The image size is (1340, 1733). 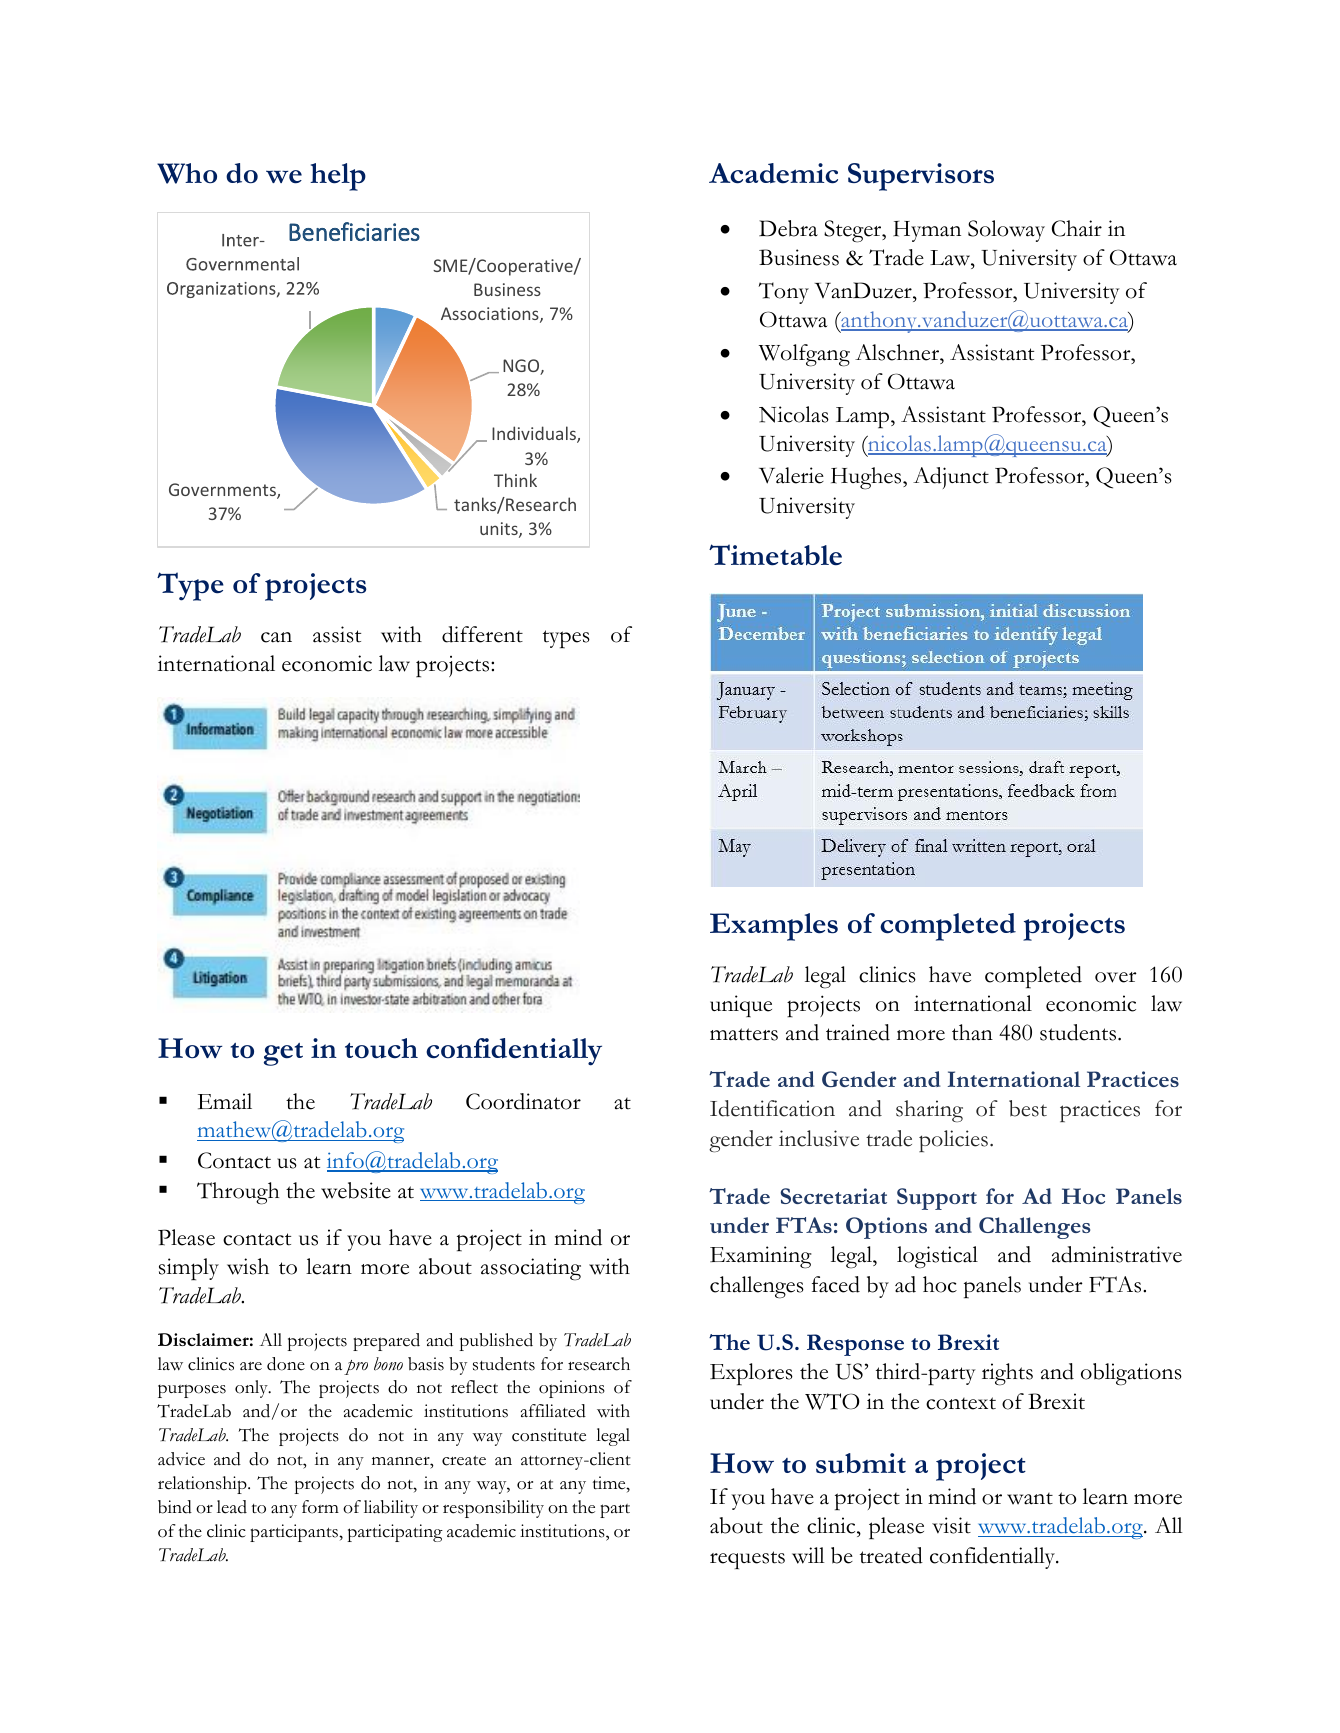 I want to click on Debra, so click(x=788, y=228).
